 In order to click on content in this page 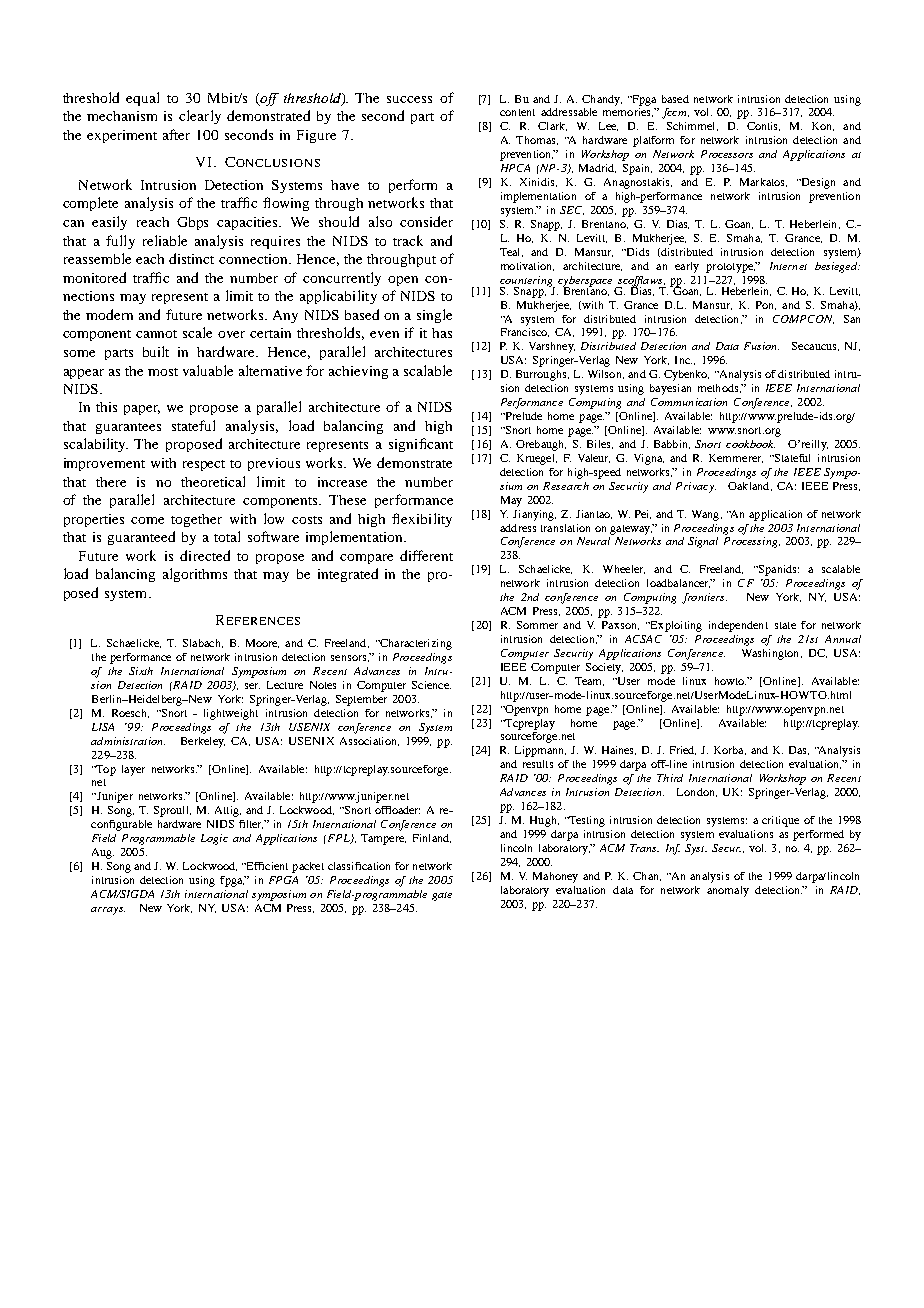, I will do `click(517, 112)`.
